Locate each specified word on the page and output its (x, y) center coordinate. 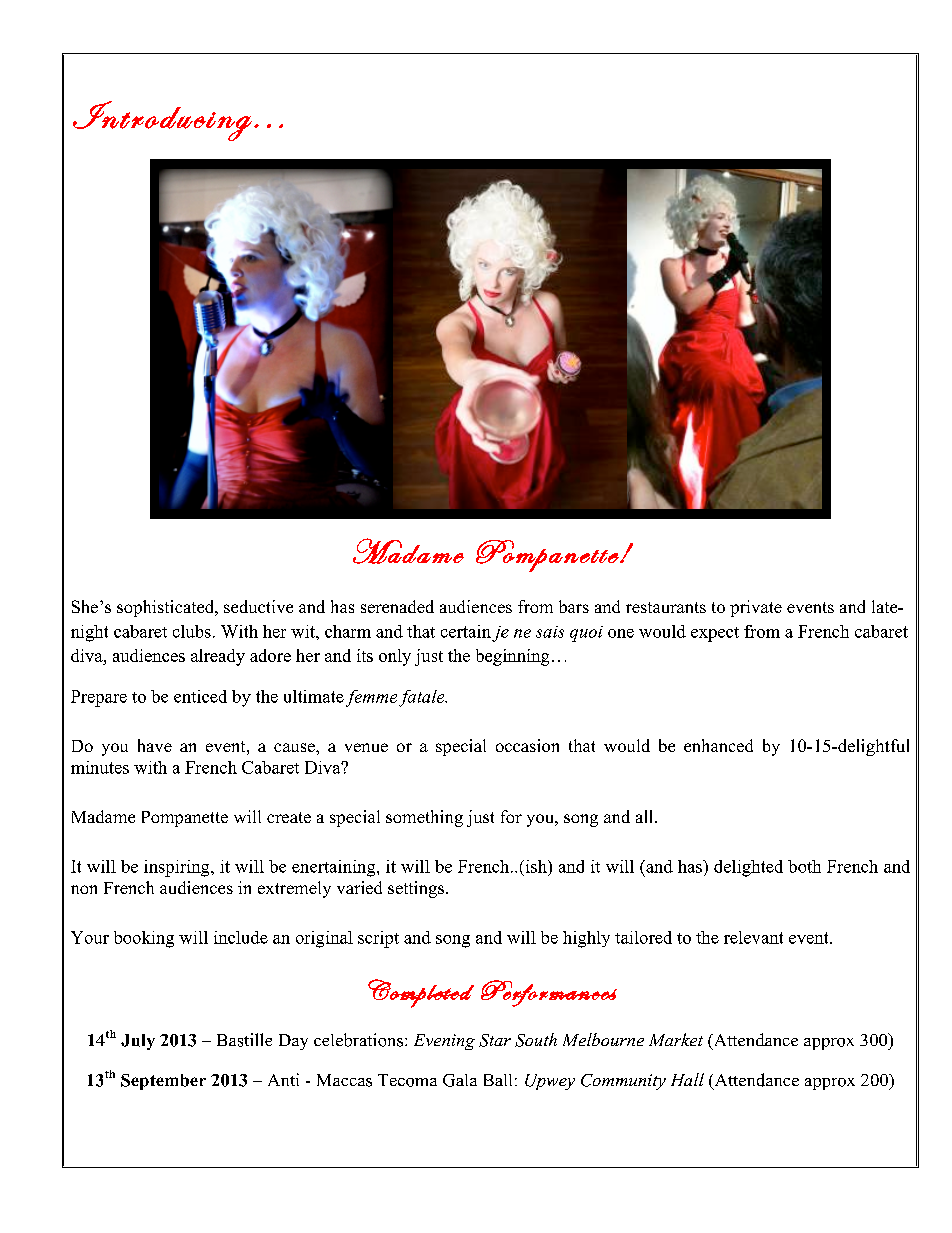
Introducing (162, 121)
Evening (444, 1042)
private (756, 608)
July (138, 1042)
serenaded (397, 606)
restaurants (666, 607)
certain (466, 631)
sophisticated (167, 608)
